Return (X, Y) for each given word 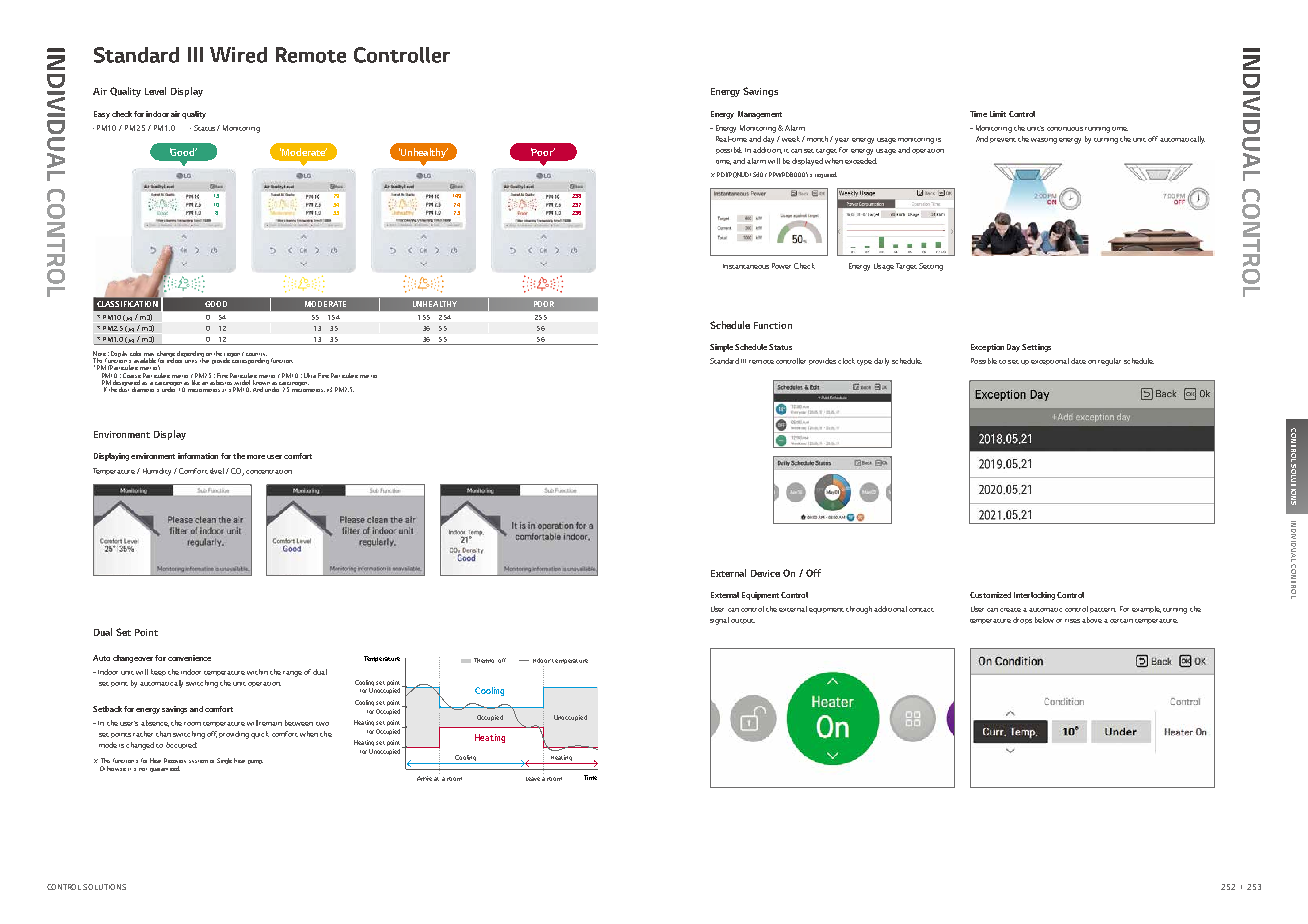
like (196, 381)
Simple (721, 348)
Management (760, 115)
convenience (189, 658)
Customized (990, 595)
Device (765, 573)
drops (1022, 620)
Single (224, 761)
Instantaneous (746, 266)
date (1078, 361)
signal (719, 621)
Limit (998, 114)
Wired (238, 55)
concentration (269, 472)
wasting (1044, 141)
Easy (102, 115)
